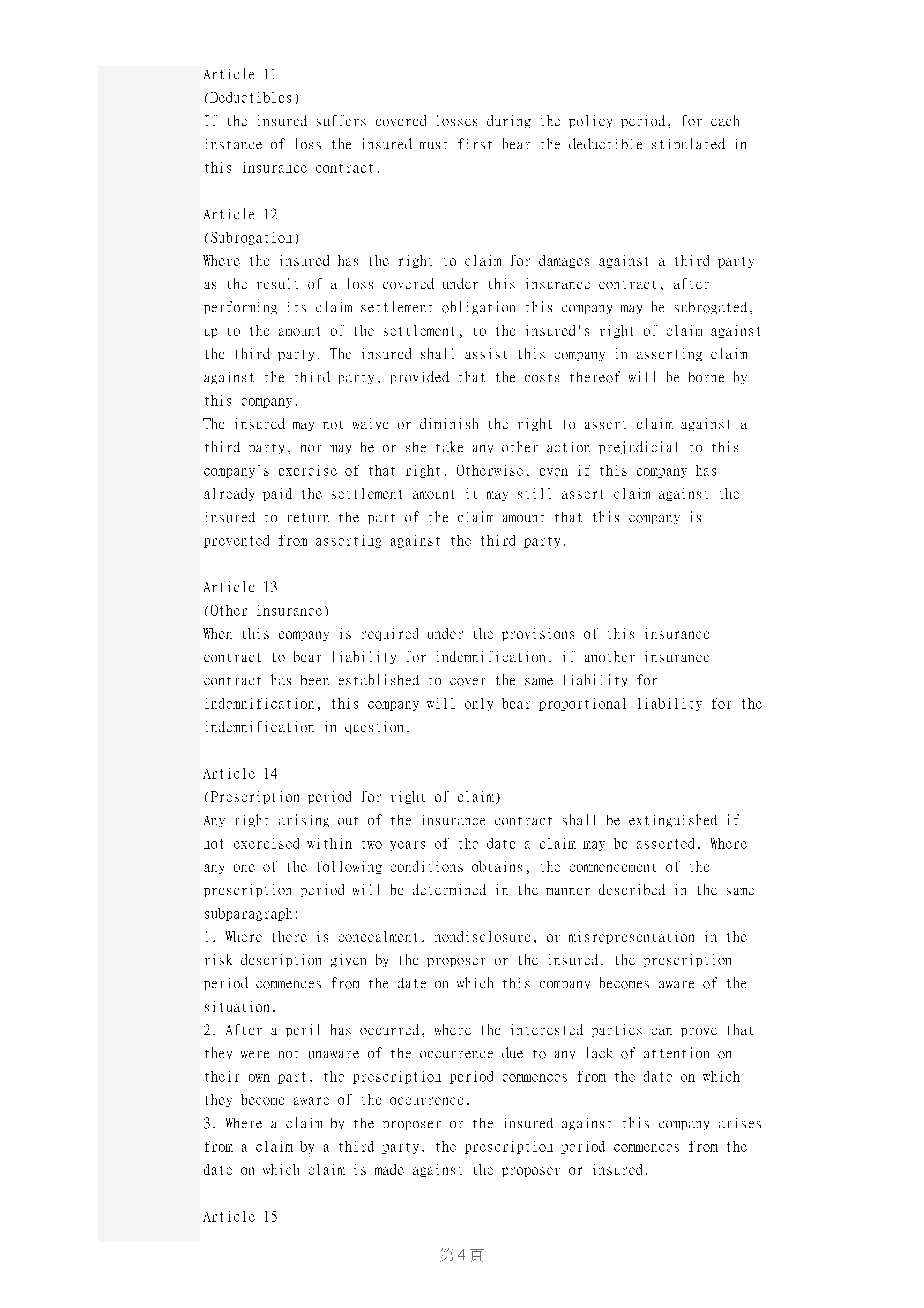 The height and width of the screenshot is (1308, 924). I want to click on obtains, so click(497, 866).
